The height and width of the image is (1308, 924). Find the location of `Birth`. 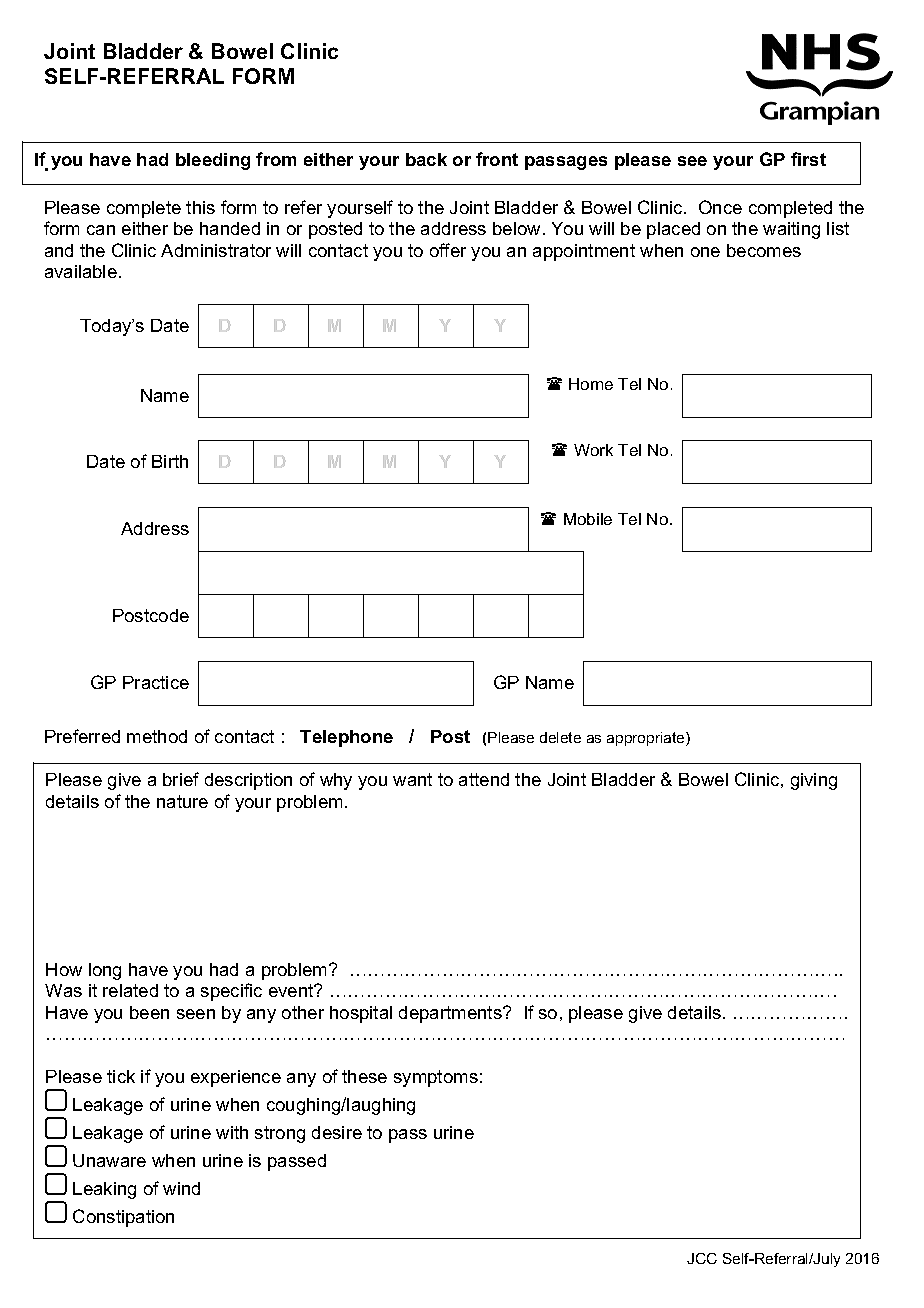

Birth is located at coordinates (170, 461).
